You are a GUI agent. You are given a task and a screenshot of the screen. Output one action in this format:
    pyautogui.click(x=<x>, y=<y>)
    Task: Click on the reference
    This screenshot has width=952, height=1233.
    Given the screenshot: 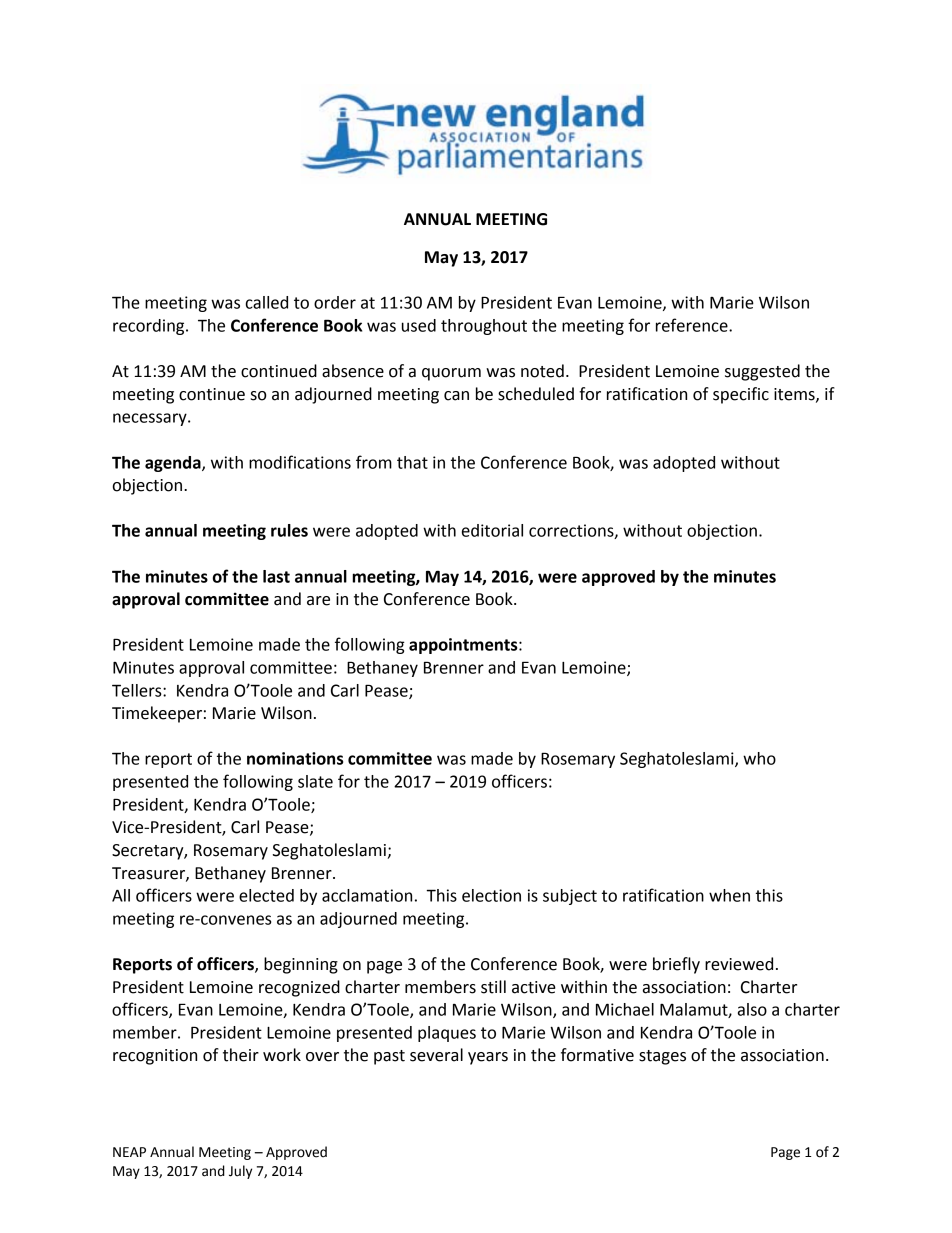 What is the action you would take?
    pyautogui.click(x=693, y=325)
